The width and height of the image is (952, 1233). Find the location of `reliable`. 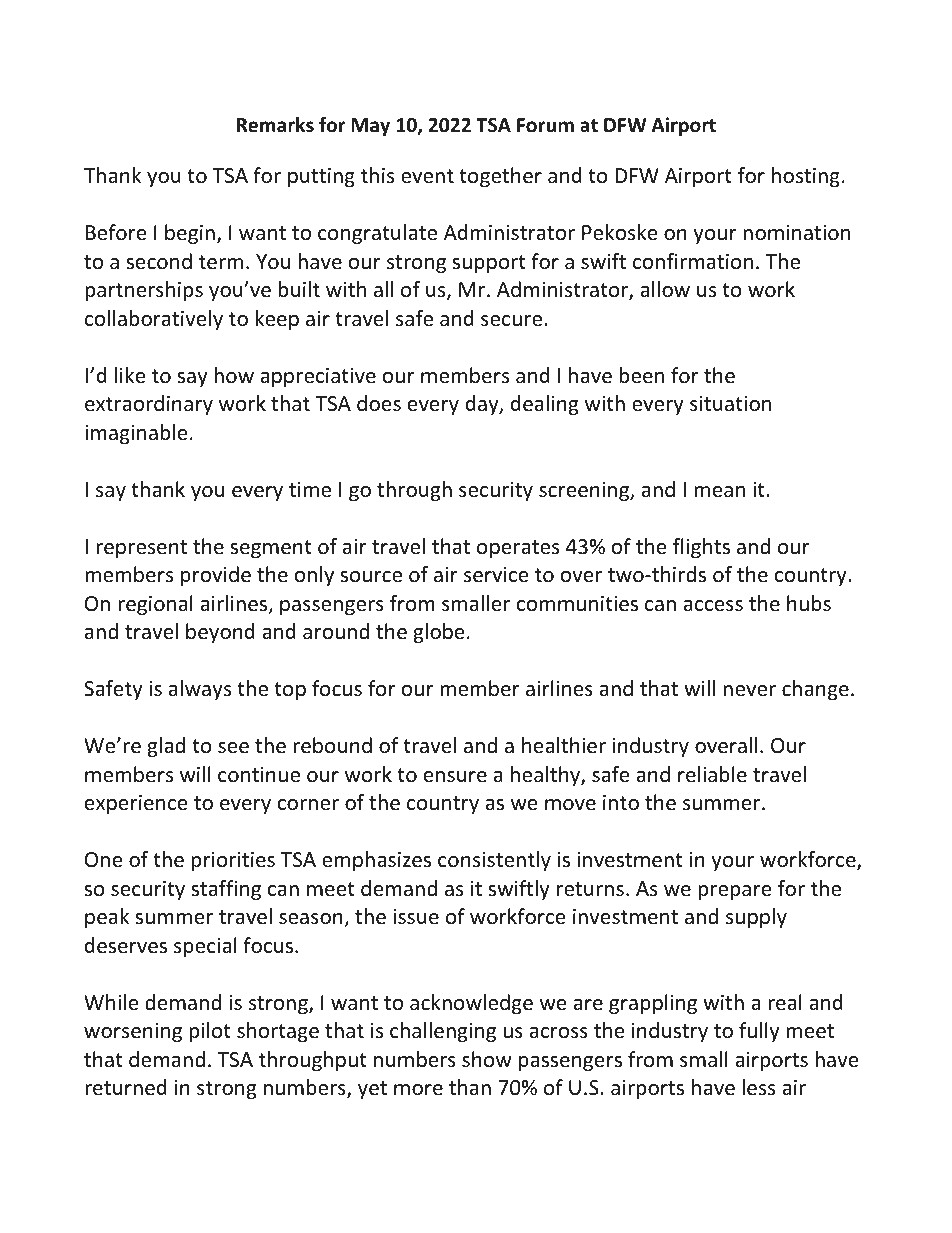

reliable is located at coordinates (712, 774).
